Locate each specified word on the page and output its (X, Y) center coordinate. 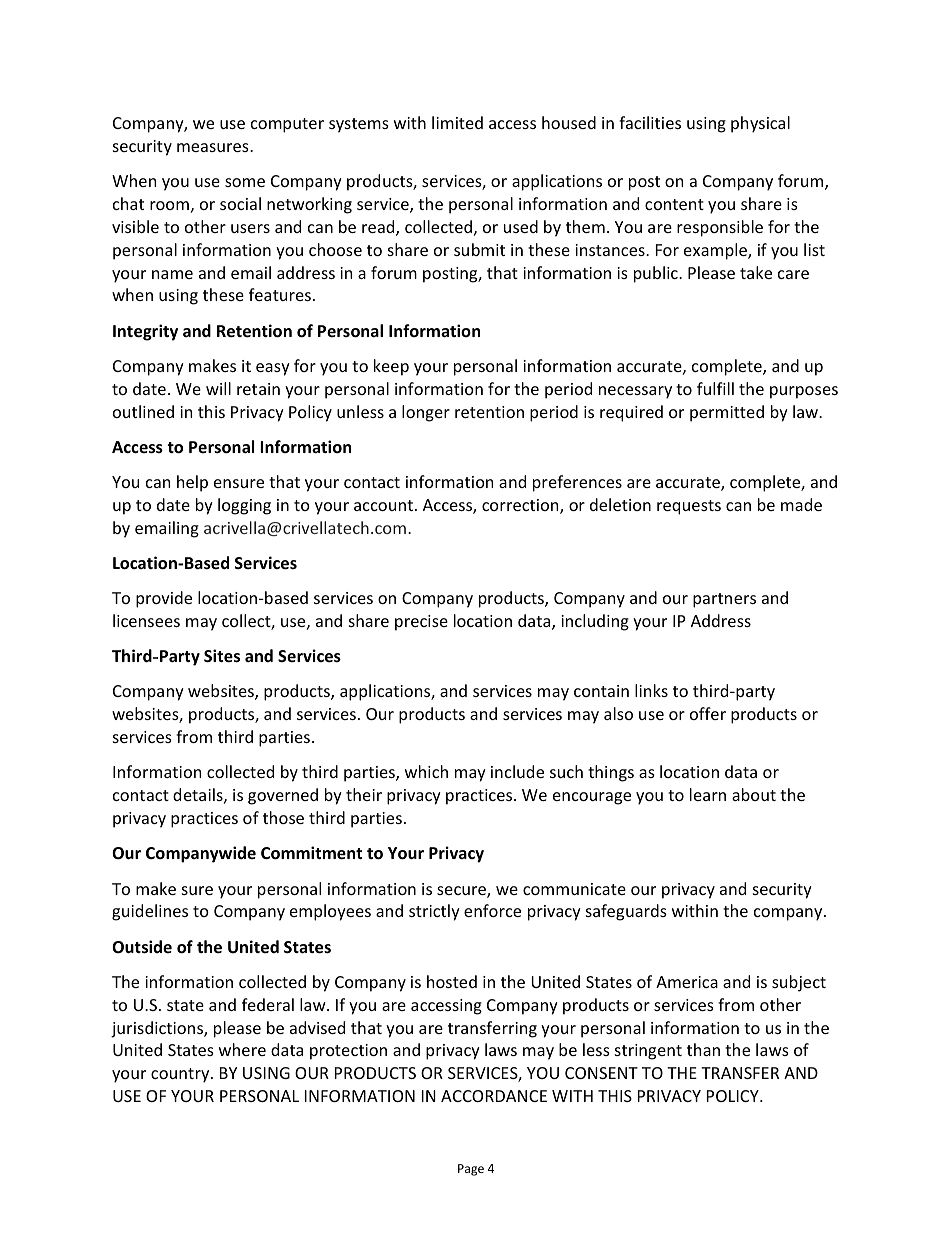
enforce (492, 910)
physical (760, 124)
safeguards (626, 912)
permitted (727, 413)
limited (457, 122)
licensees (146, 620)
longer (426, 413)
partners (724, 600)
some (245, 182)
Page (471, 1170)
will (218, 388)
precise (421, 623)
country (181, 1075)
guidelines (150, 912)
